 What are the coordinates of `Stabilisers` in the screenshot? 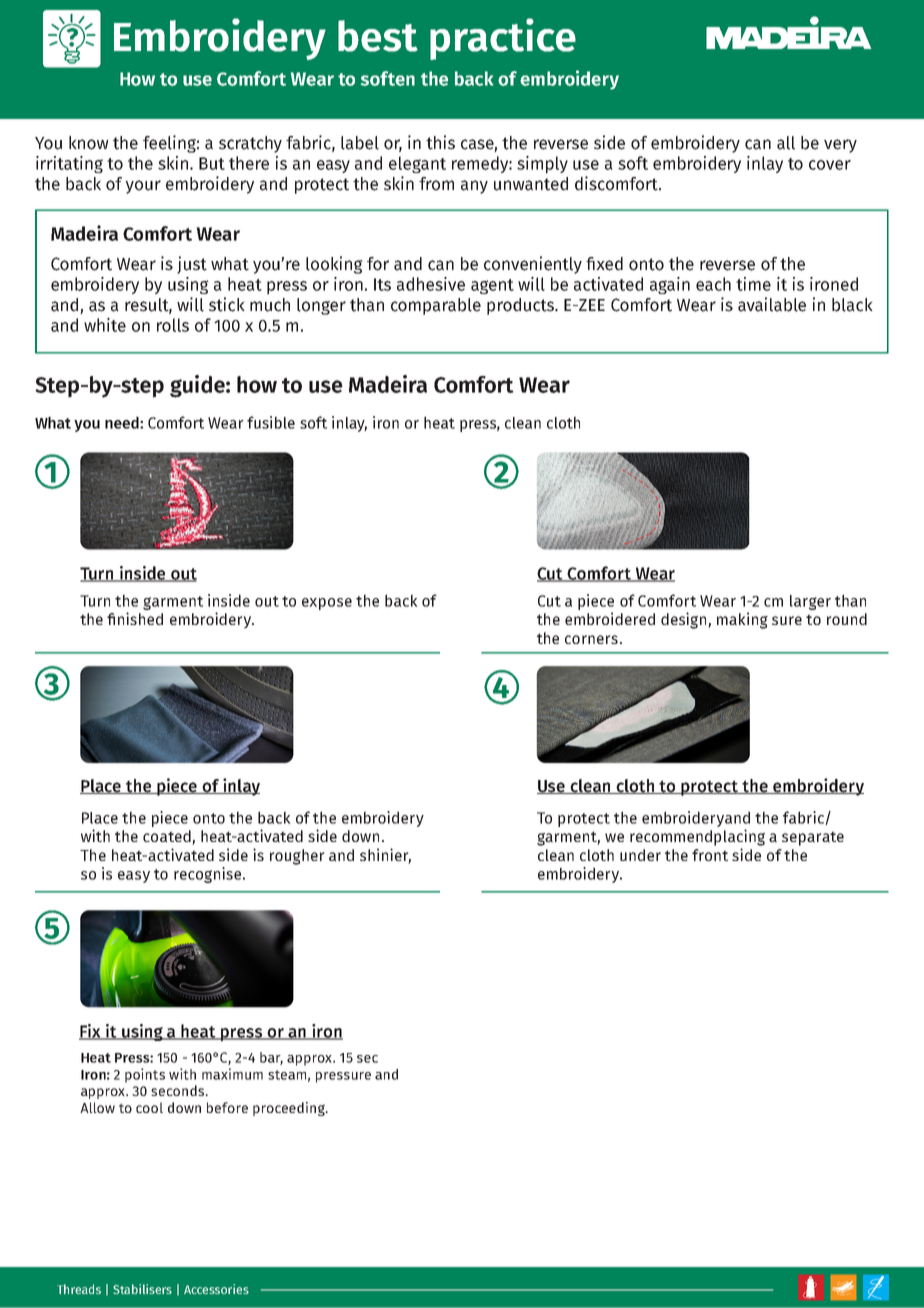 It's located at (142, 1289).
